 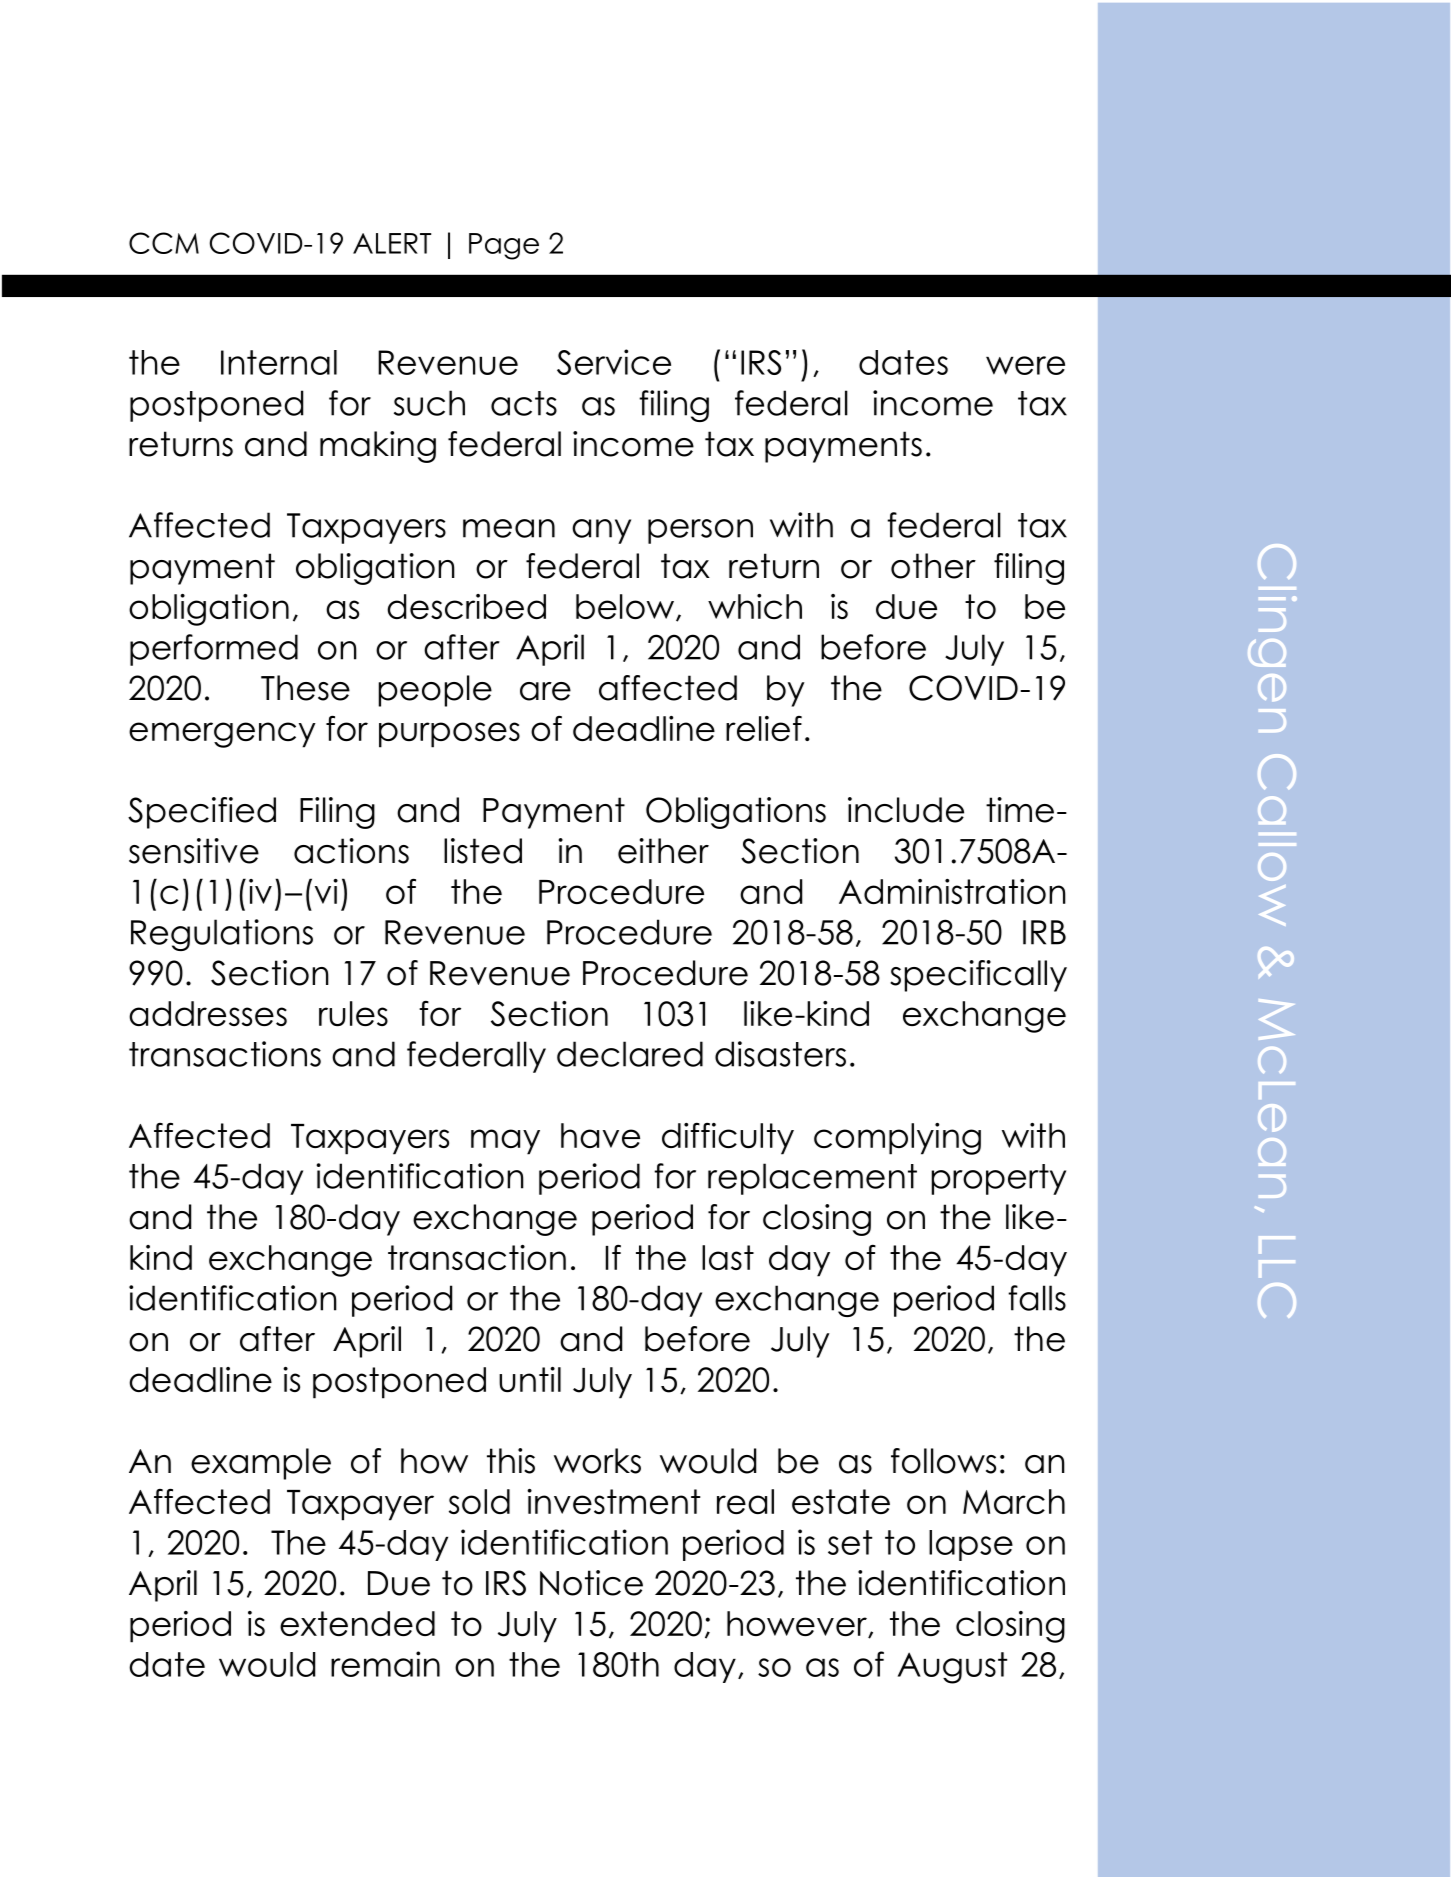 I want to click on extended, so click(x=357, y=1623).
